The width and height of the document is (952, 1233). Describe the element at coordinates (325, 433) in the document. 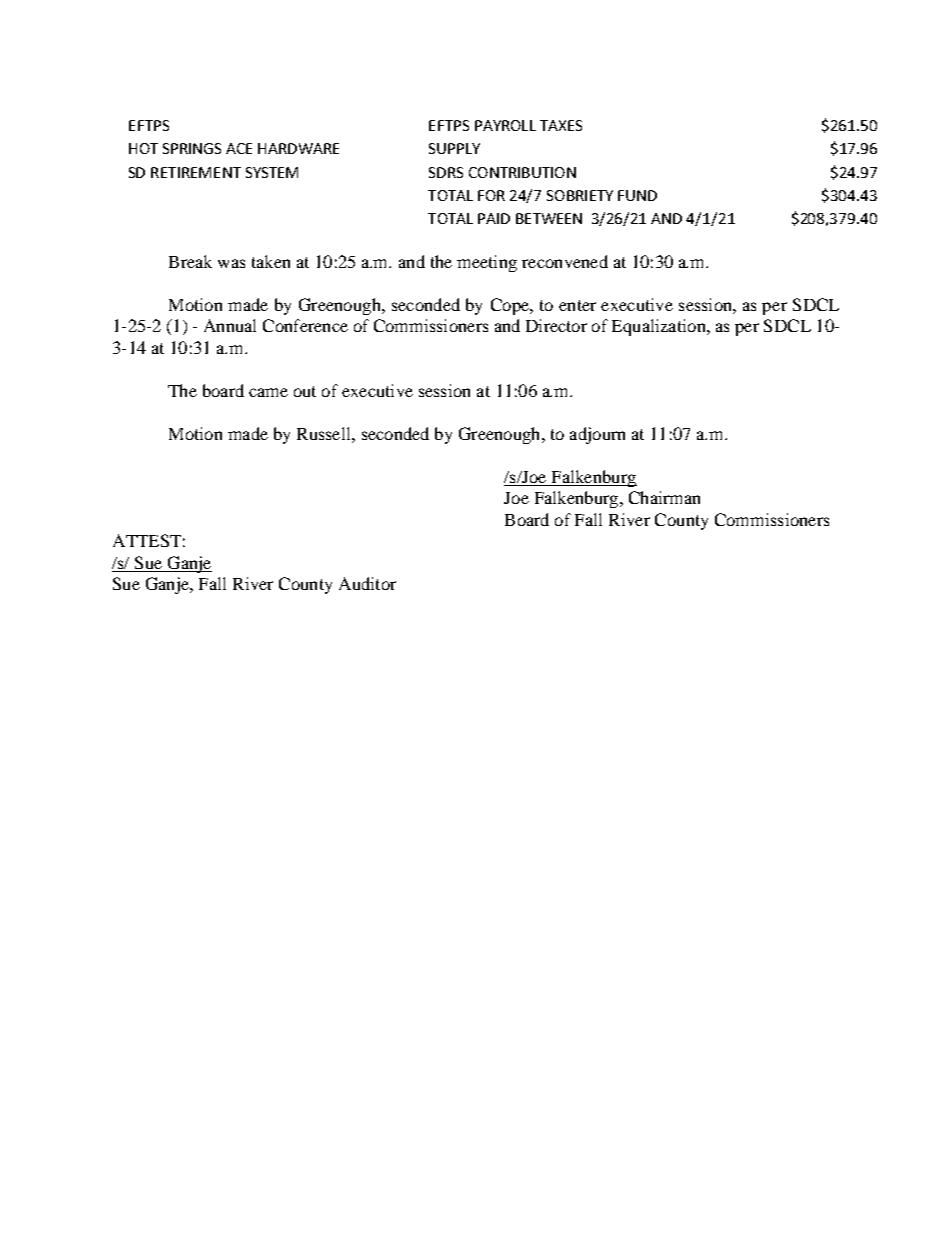

I see `Russell` at that location.
